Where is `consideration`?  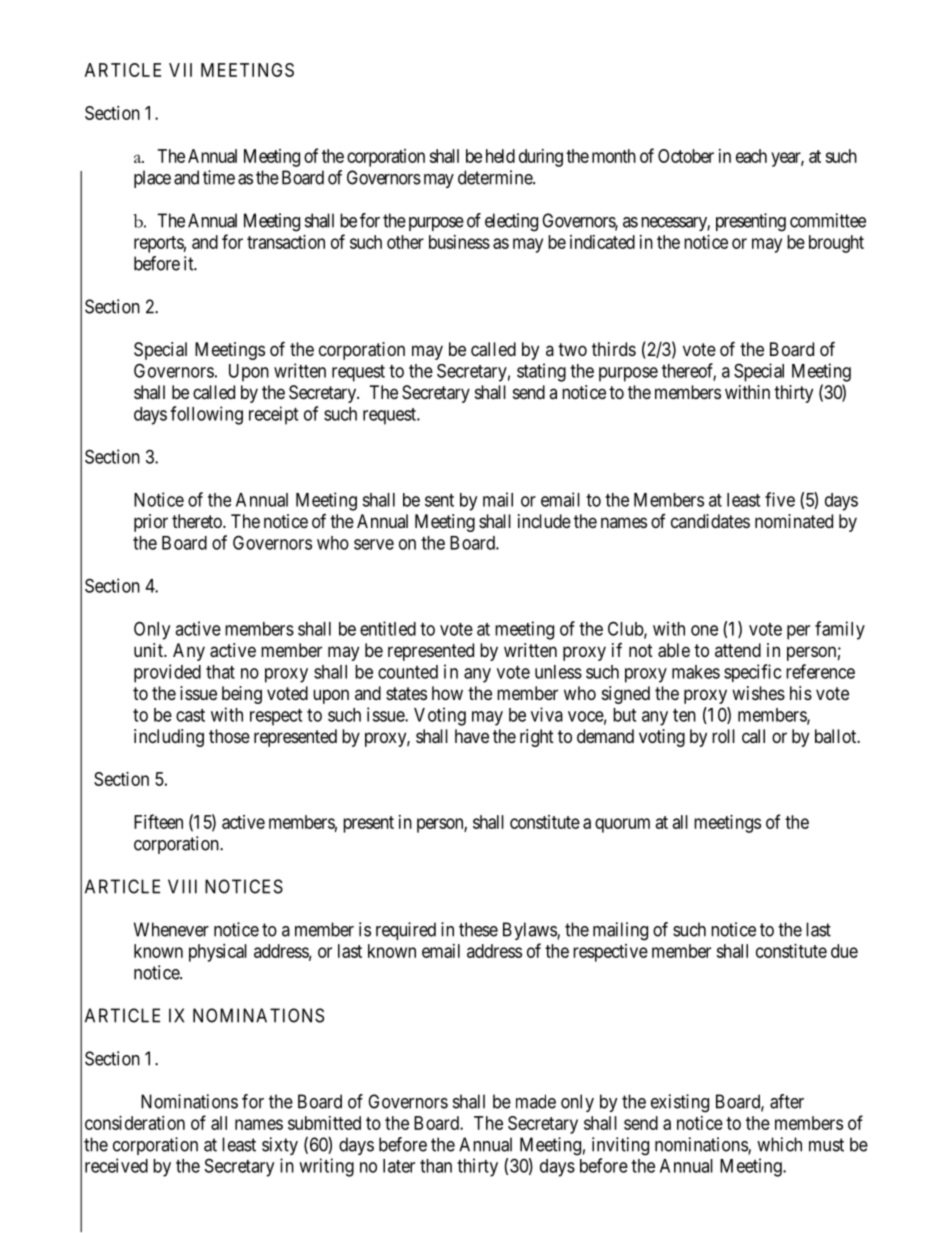
consideration is located at coordinates (135, 1123).
